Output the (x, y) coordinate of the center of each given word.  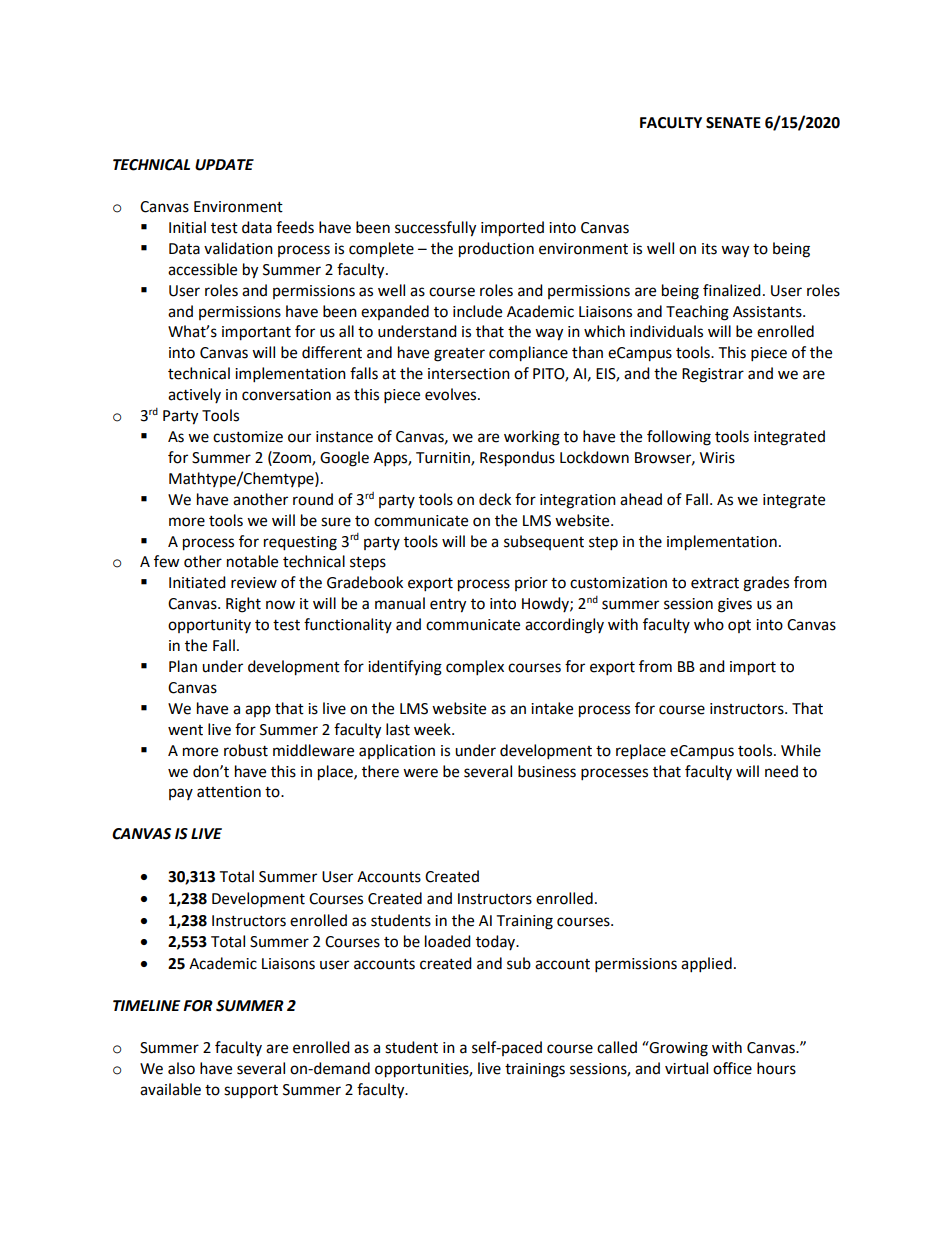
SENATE (733, 123)
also (181, 1068)
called (617, 1047)
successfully (435, 229)
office (732, 1068)
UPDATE (224, 165)
